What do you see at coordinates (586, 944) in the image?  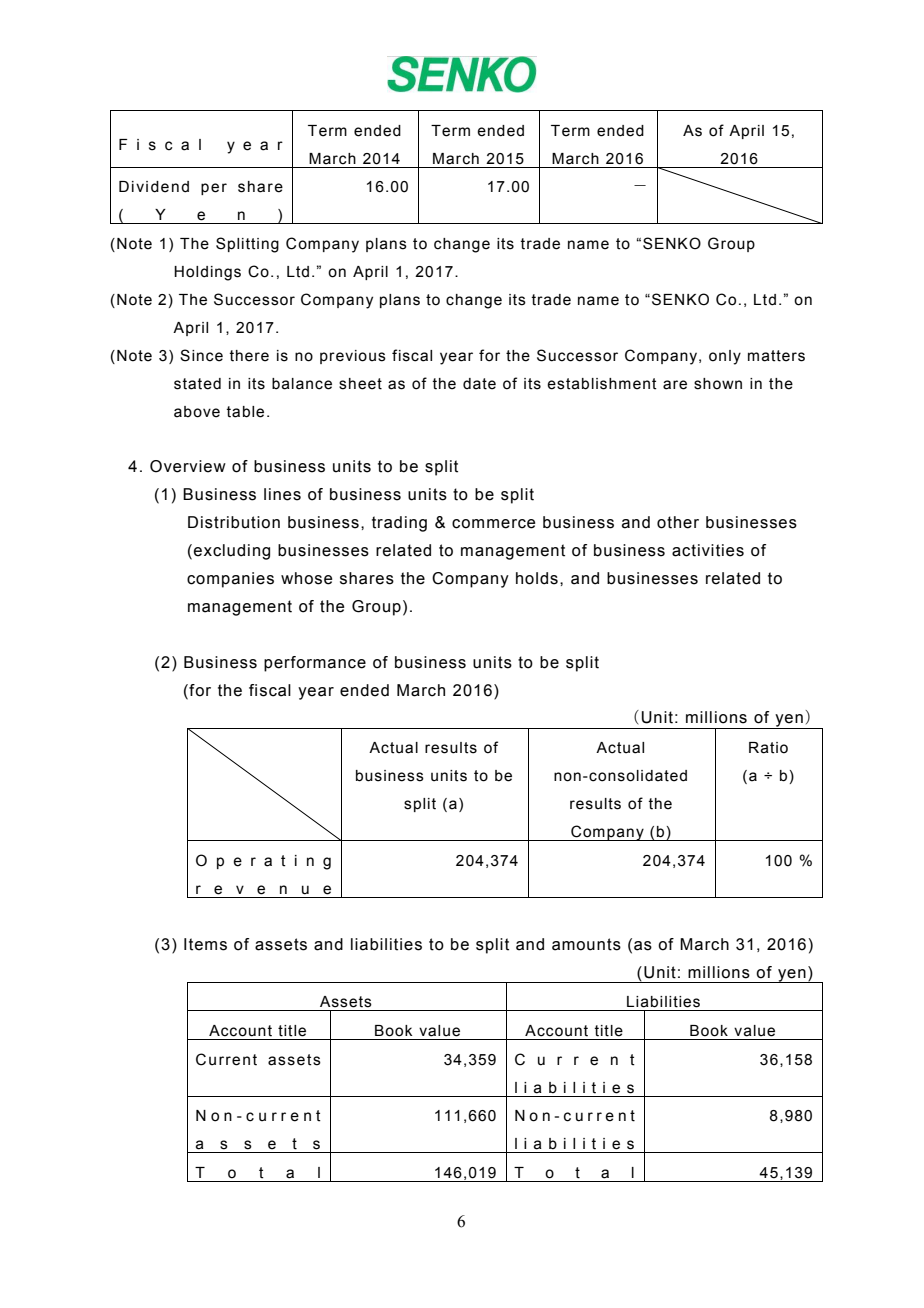 I see `amounts` at bounding box center [586, 944].
